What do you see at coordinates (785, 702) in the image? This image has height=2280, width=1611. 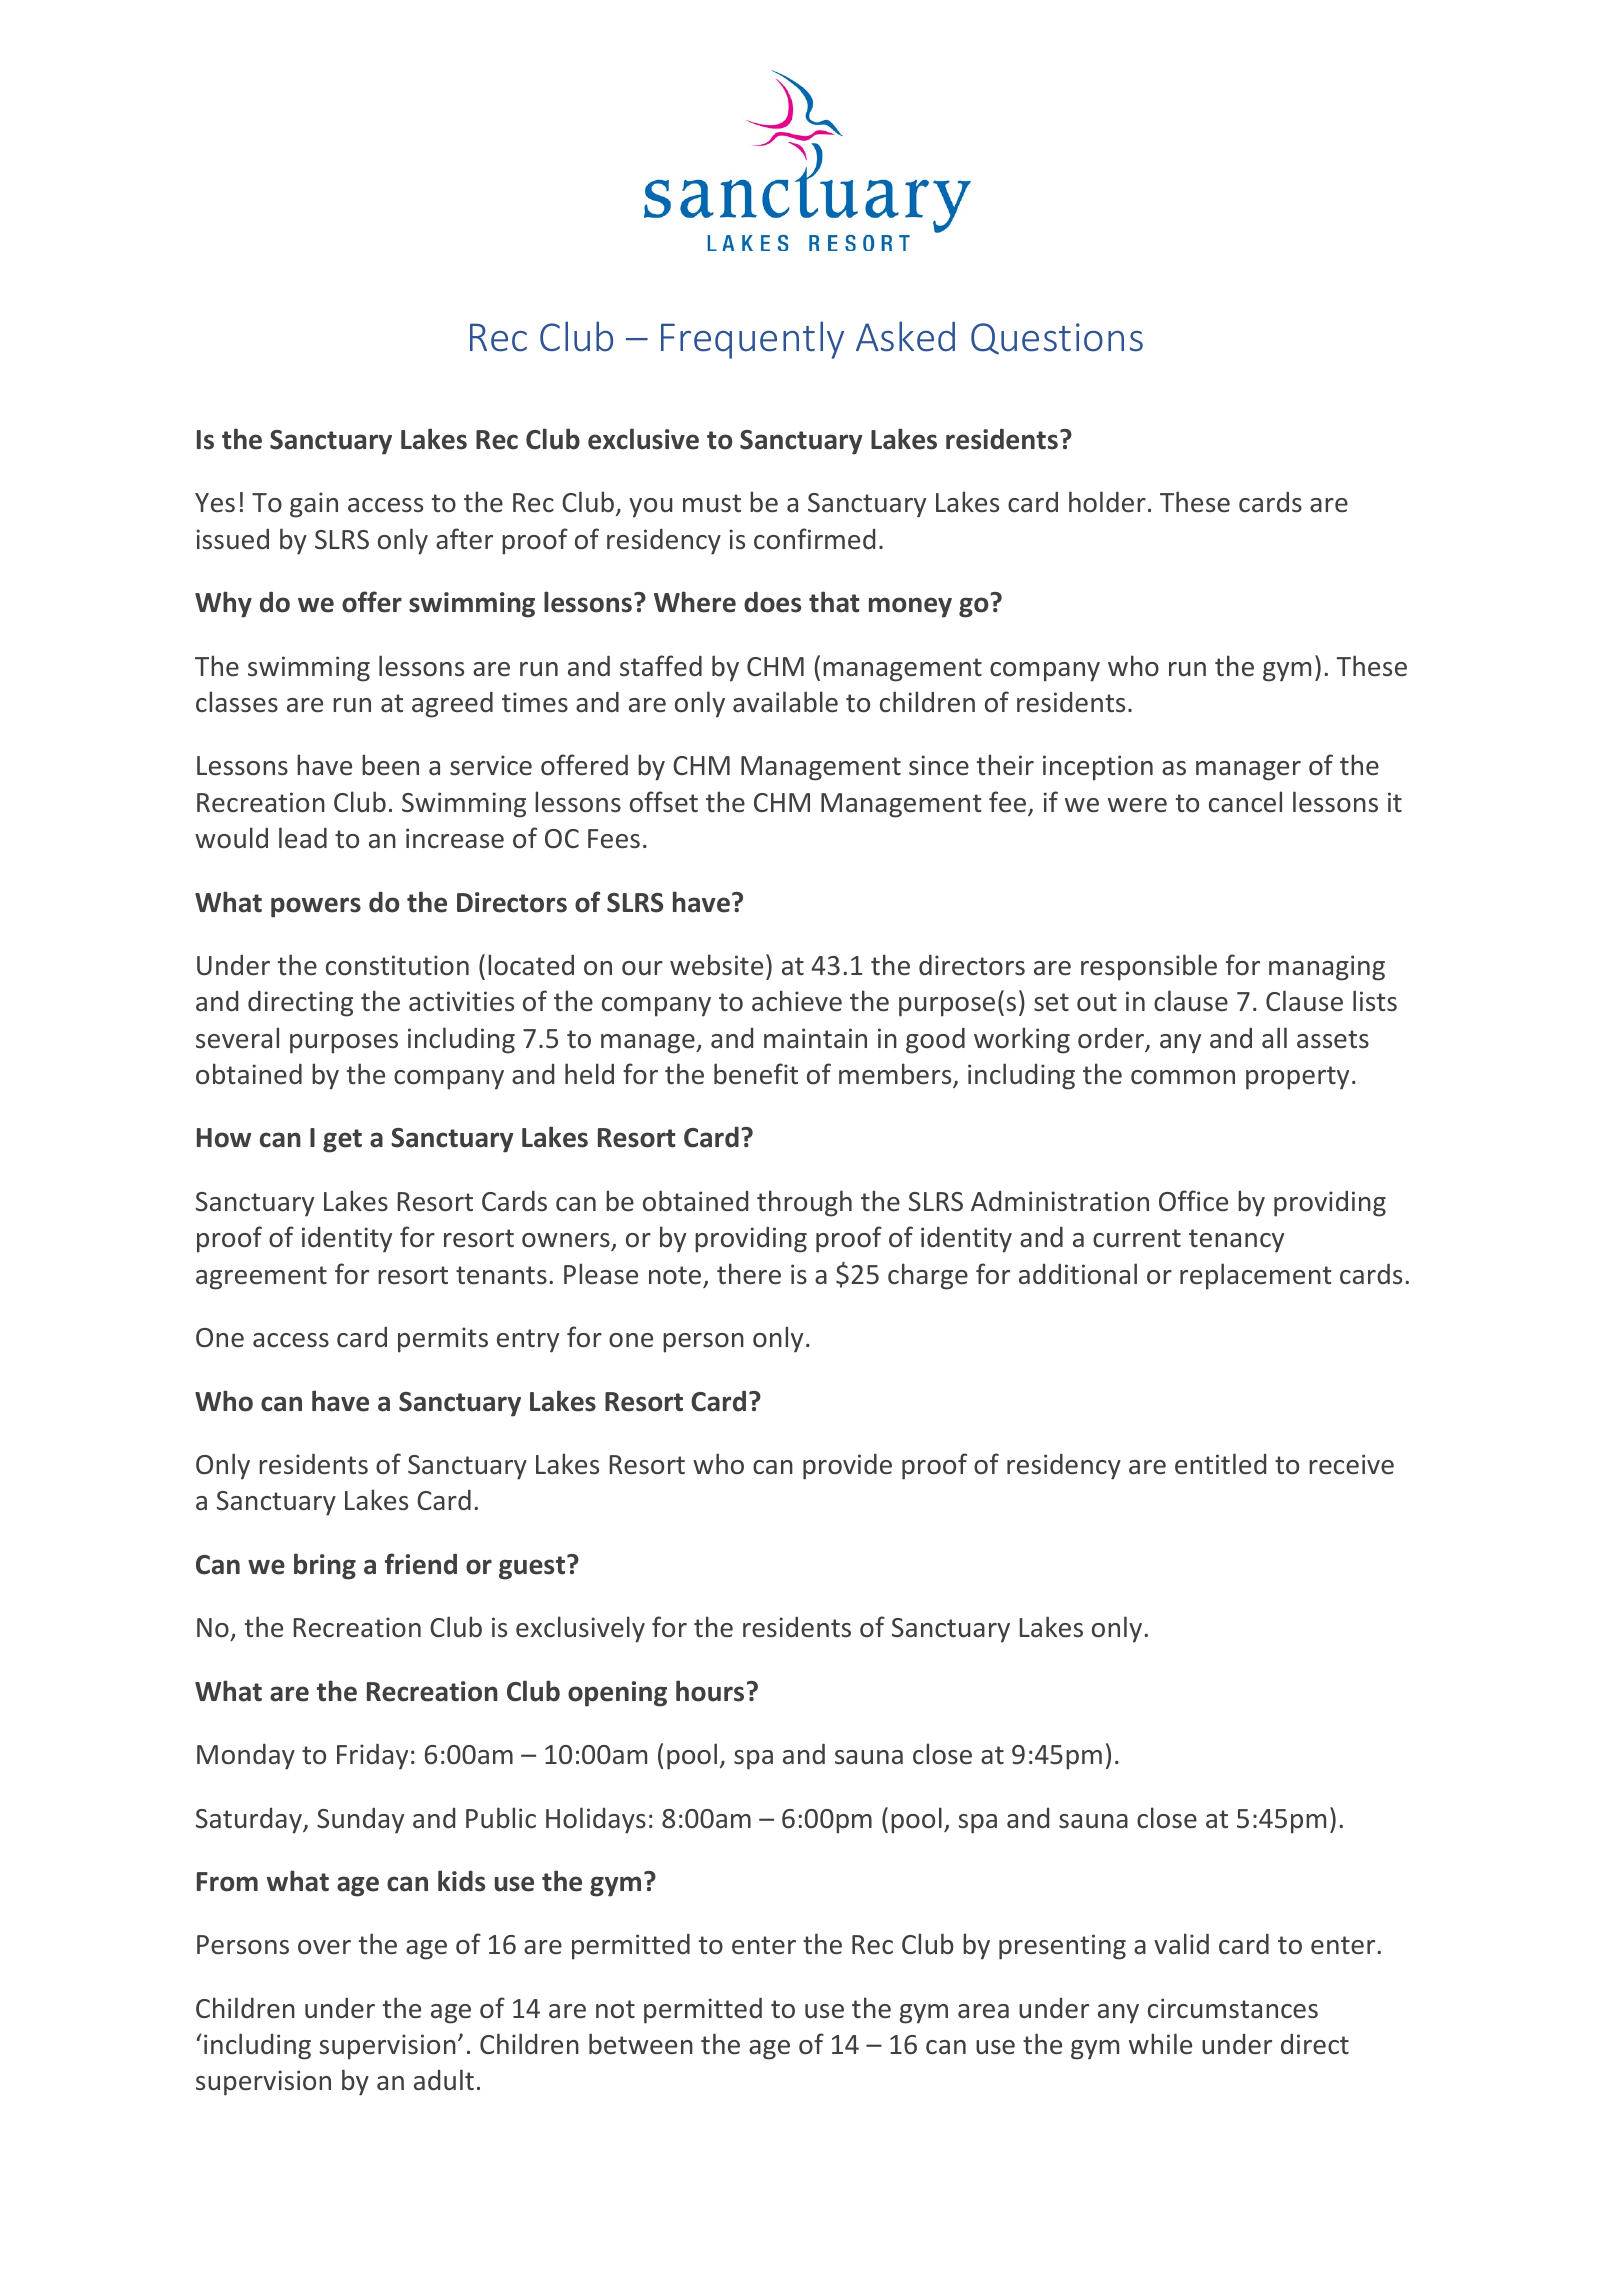 I see `available` at bounding box center [785, 702].
